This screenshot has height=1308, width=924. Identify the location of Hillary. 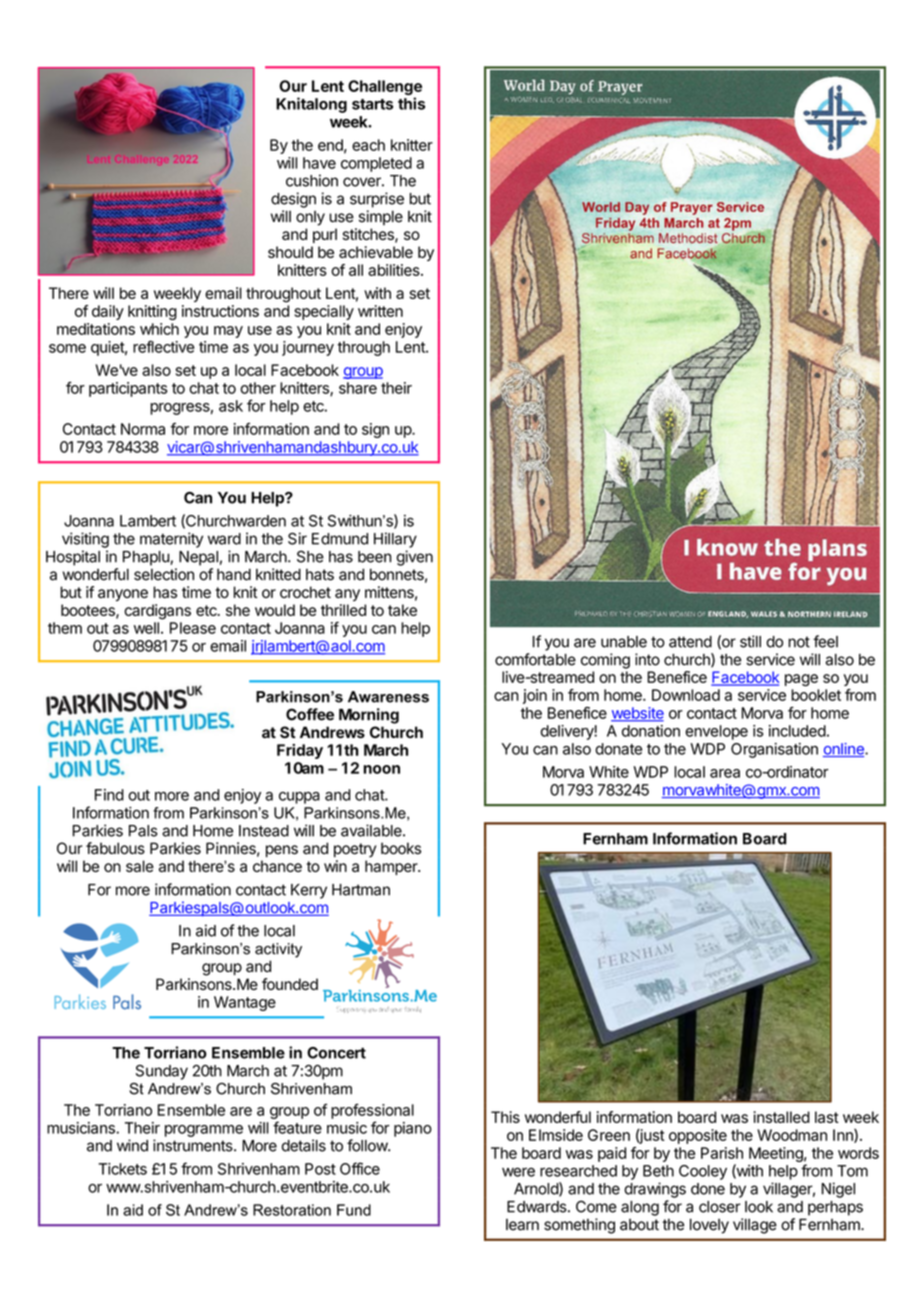
(395, 540).
